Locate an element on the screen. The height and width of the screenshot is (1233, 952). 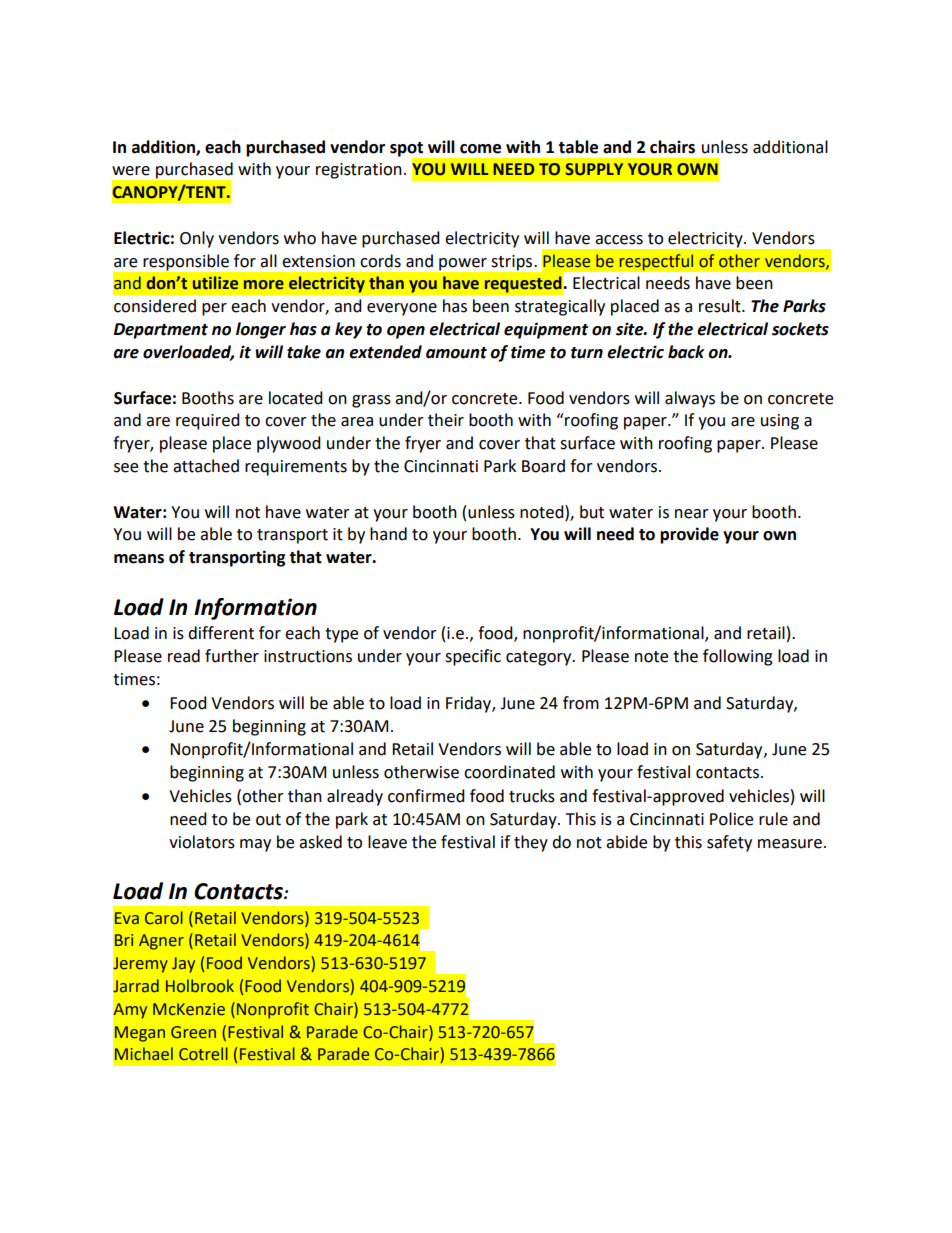
safety is located at coordinates (729, 843).
